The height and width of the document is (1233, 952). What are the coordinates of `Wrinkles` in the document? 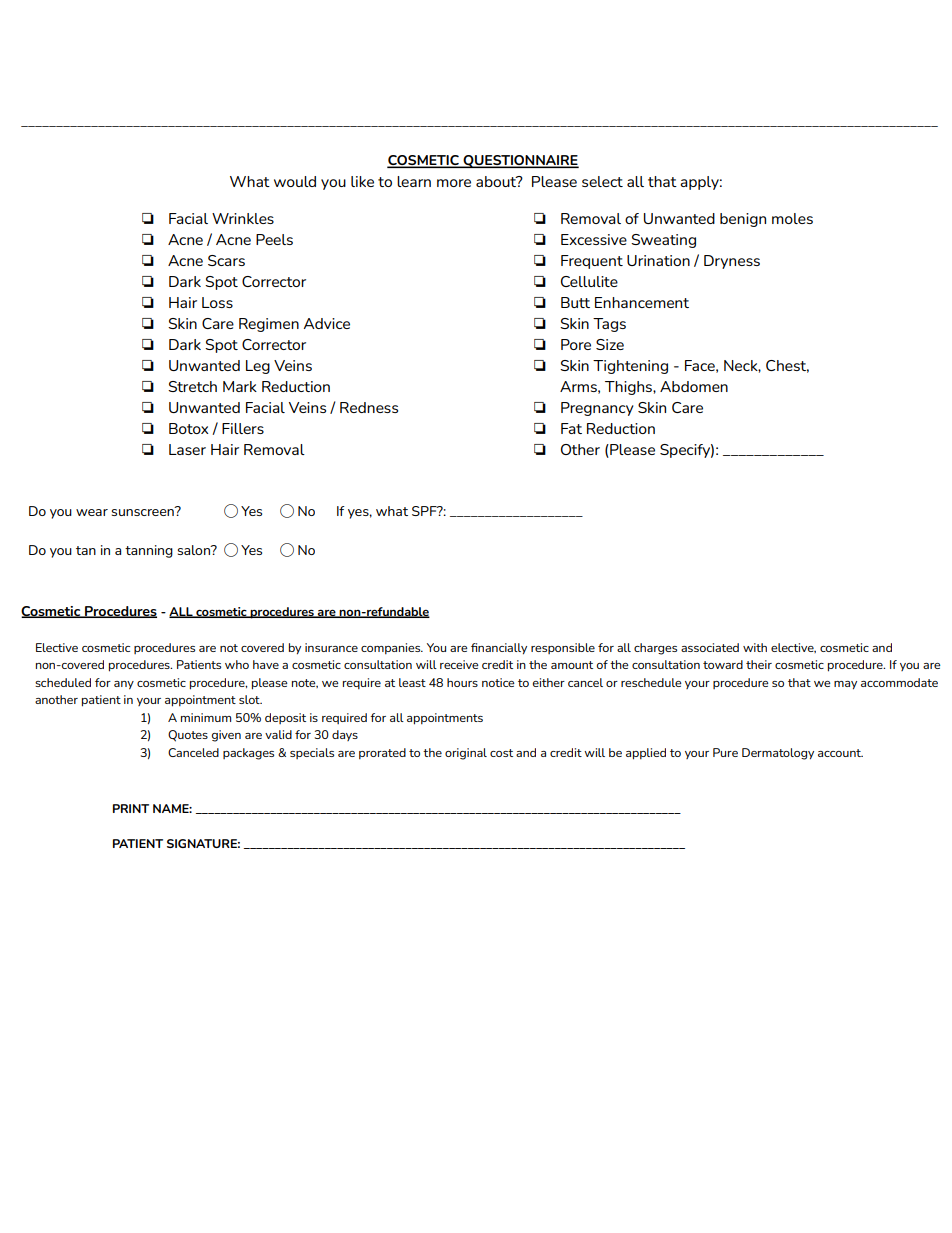 It's located at (243, 218).
